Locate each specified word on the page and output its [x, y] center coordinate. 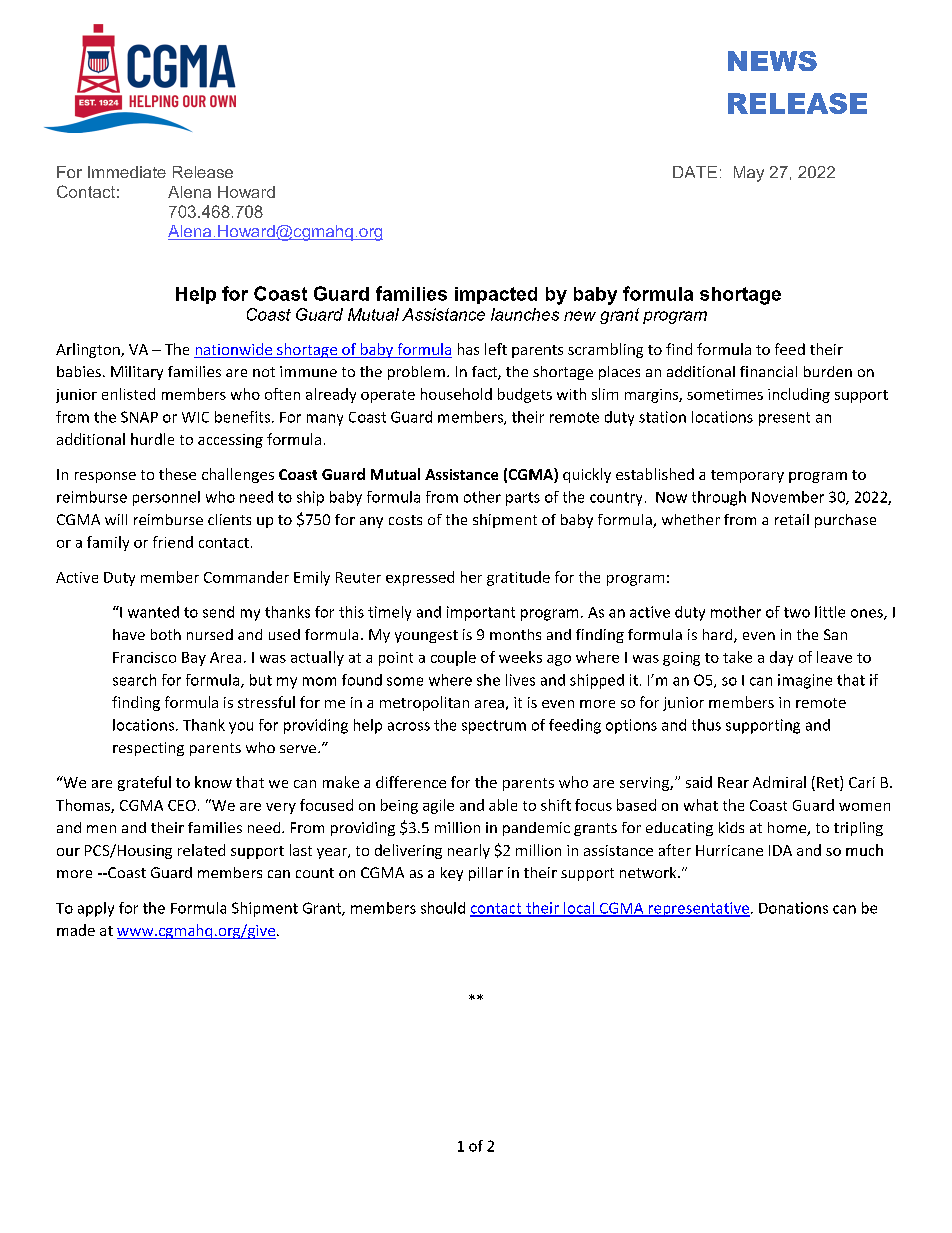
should [443, 908]
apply [96, 909]
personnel [166, 498]
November [788, 497]
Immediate [127, 172]
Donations [793, 908]
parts [523, 499]
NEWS [772, 61]
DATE [695, 172]
